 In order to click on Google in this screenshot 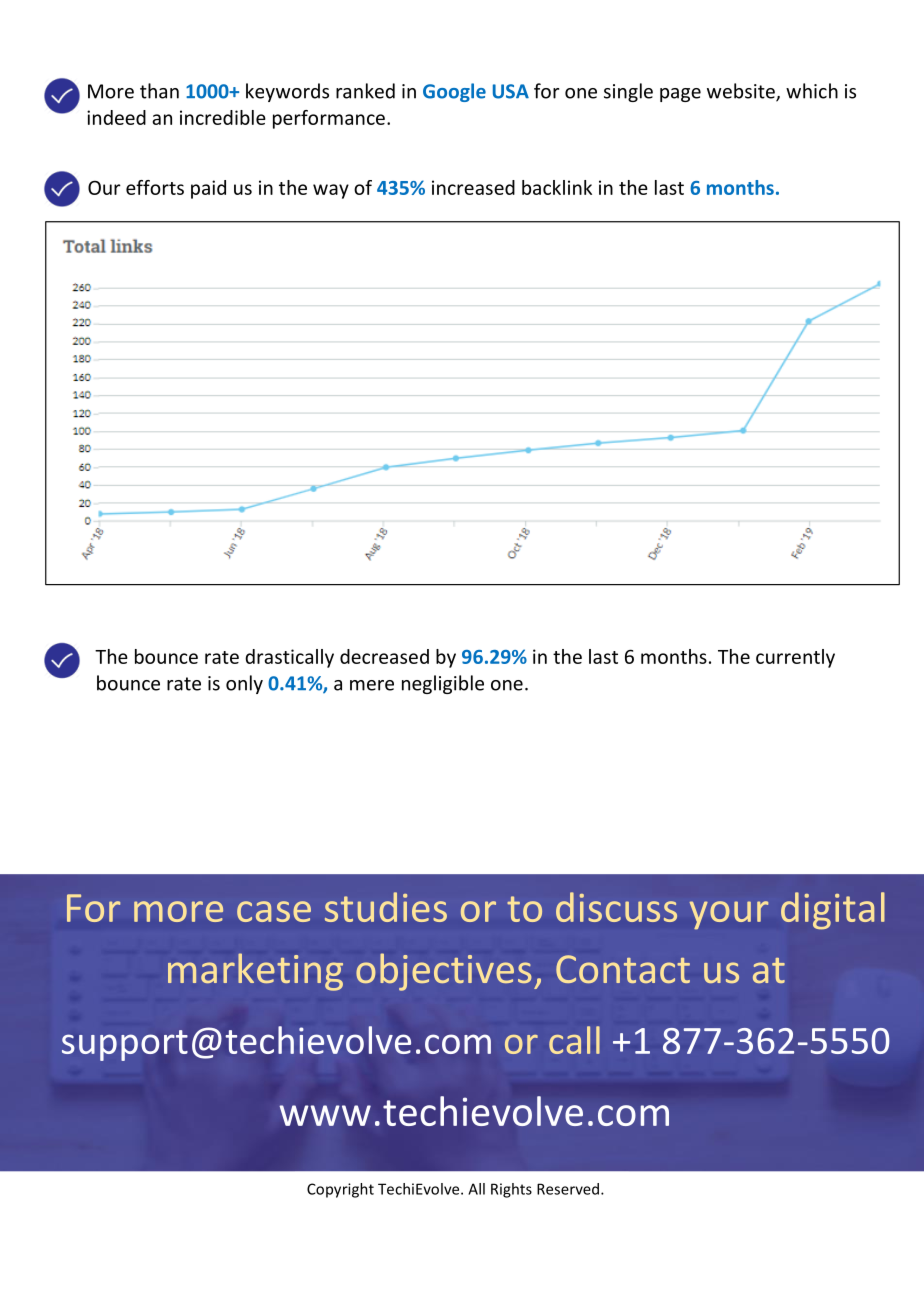, I will do `click(454, 92)`.
